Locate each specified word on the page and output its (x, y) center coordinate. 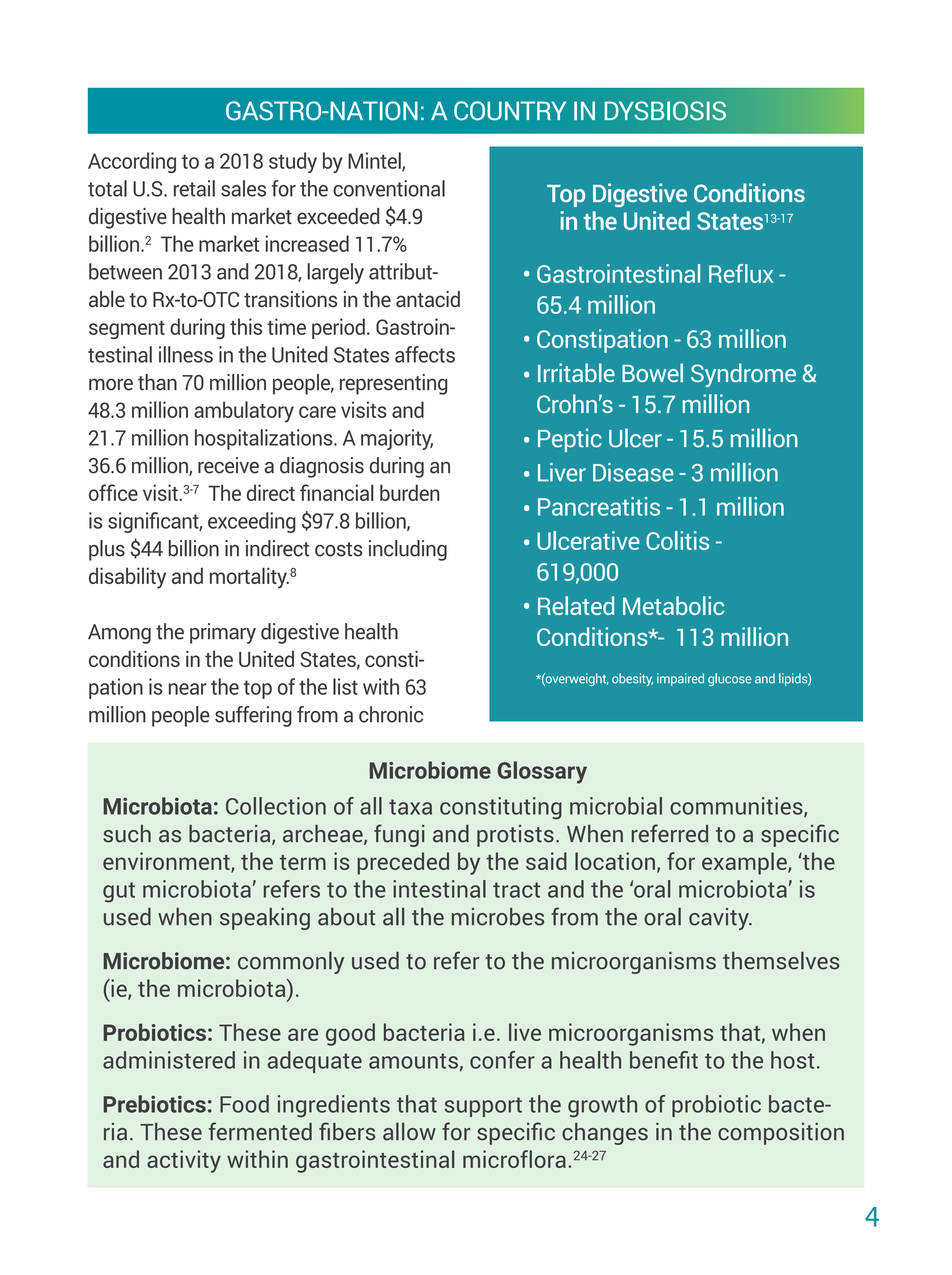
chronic (391, 714)
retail (194, 188)
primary (223, 633)
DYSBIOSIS (665, 111)
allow (409, 1131)
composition (781, 1134)
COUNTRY (510, 111)
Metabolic (673, 605)
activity (184, 1161)
